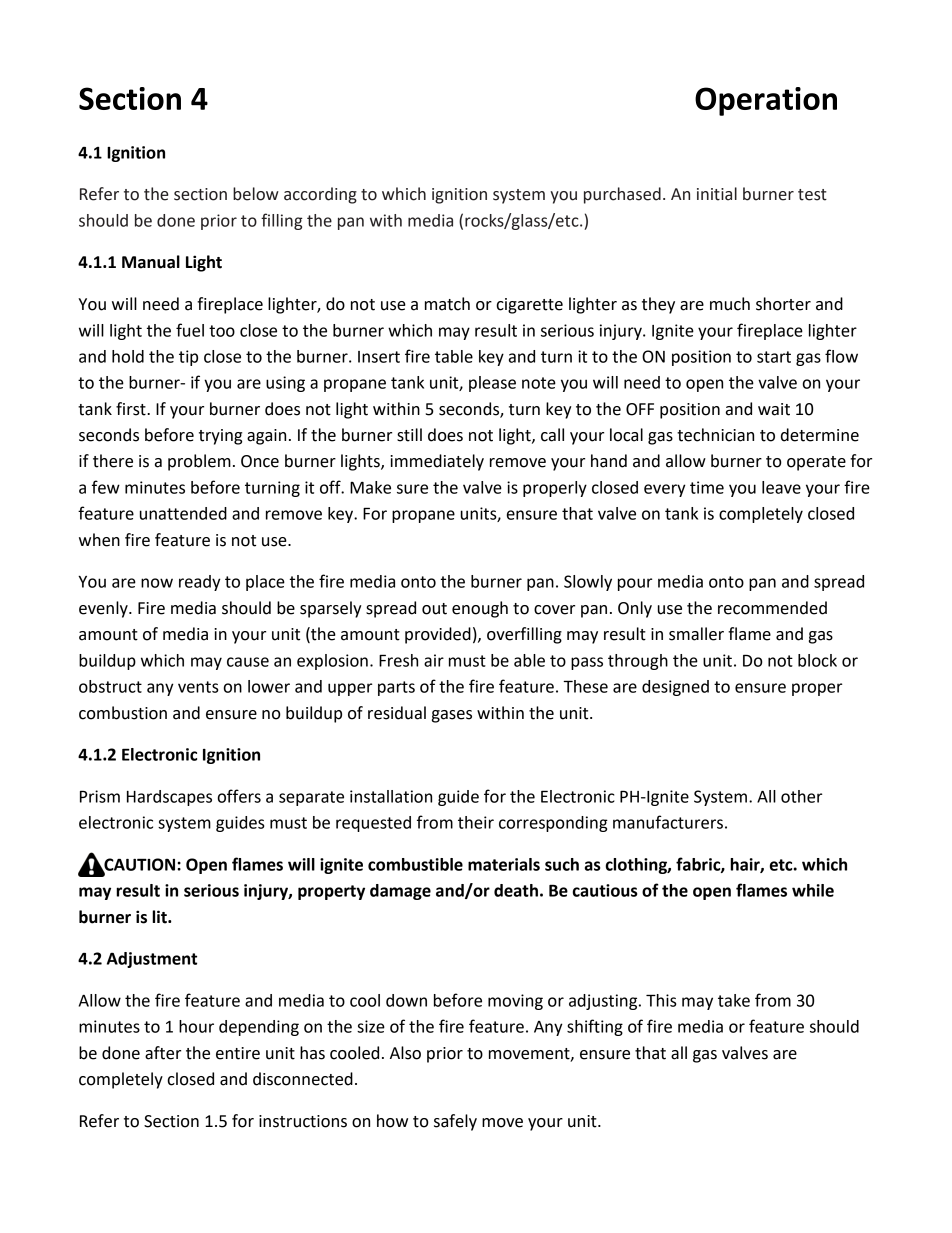 The width and height of the screenshot is (952, 1233). What do you see at coordinates (163, 1053) in the screenshot?
I see `after` at bounding box center [163, 1053].
